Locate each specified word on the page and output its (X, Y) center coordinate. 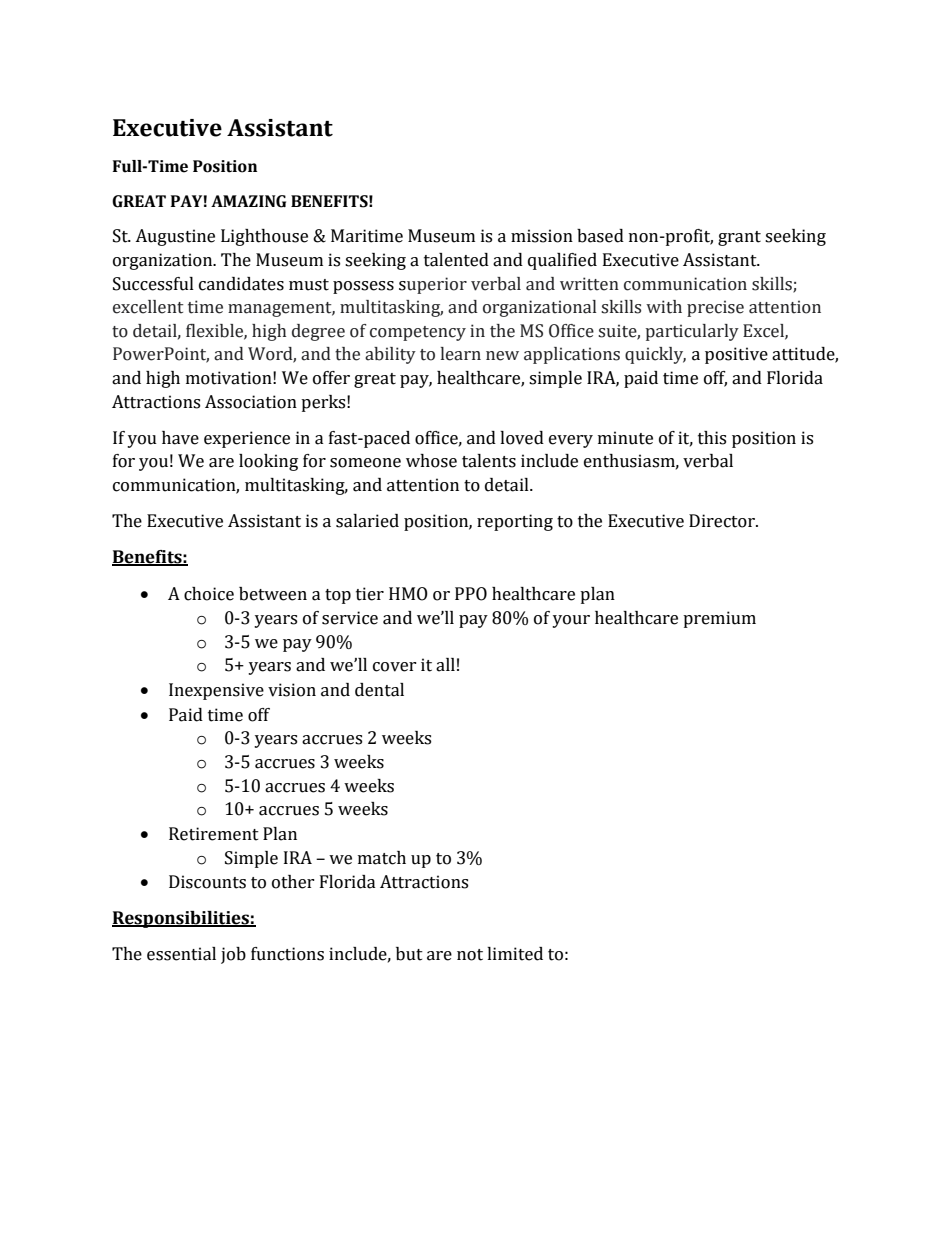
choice (209, 594)
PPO (471, 594)
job (233, 955)
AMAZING (248, 201)
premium (719, 619)
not (470, 955)
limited (515, 954)
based (600, 236)
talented (456, 260)
